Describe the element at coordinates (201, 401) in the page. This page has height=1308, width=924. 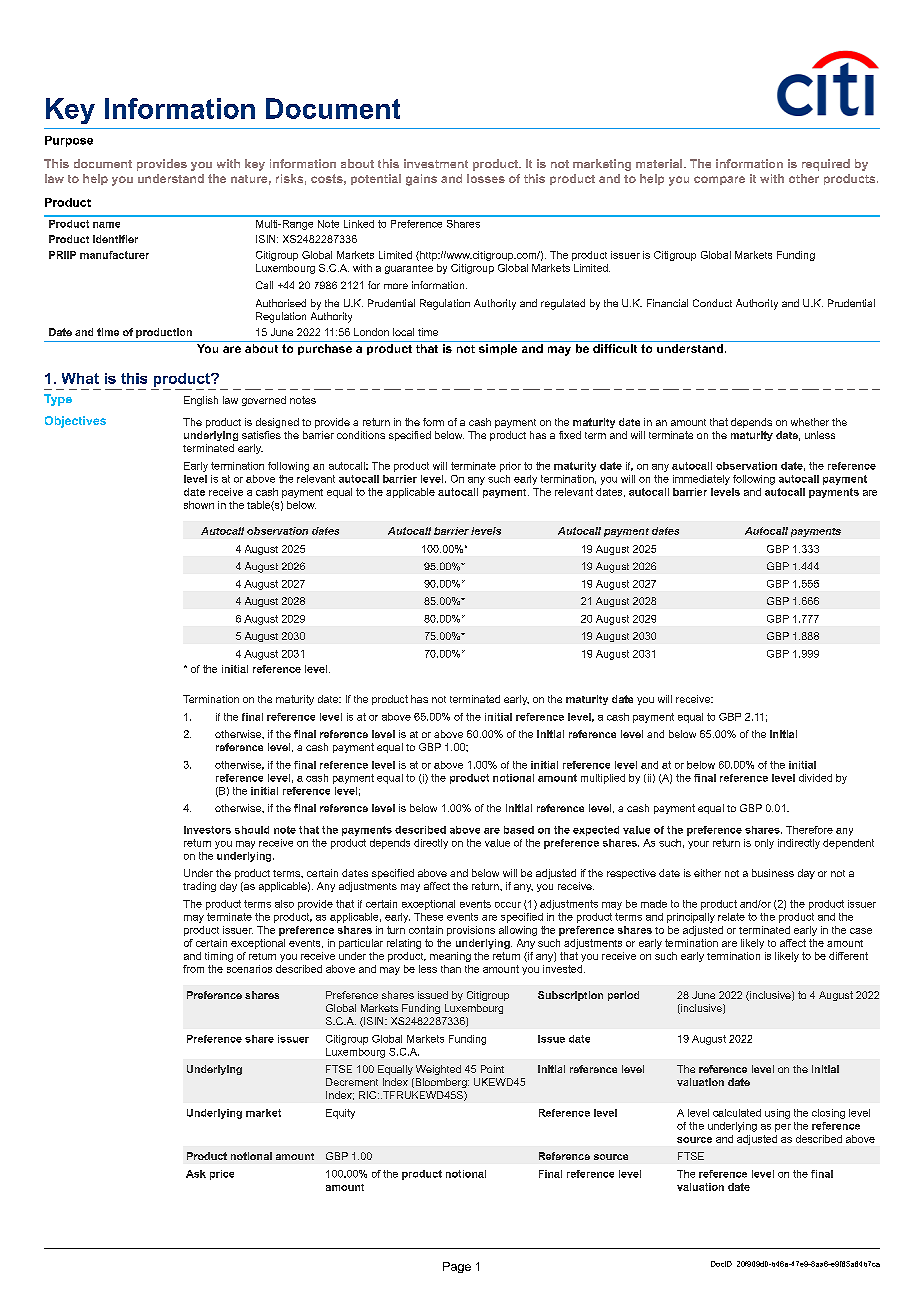
I see `English` at that location.
